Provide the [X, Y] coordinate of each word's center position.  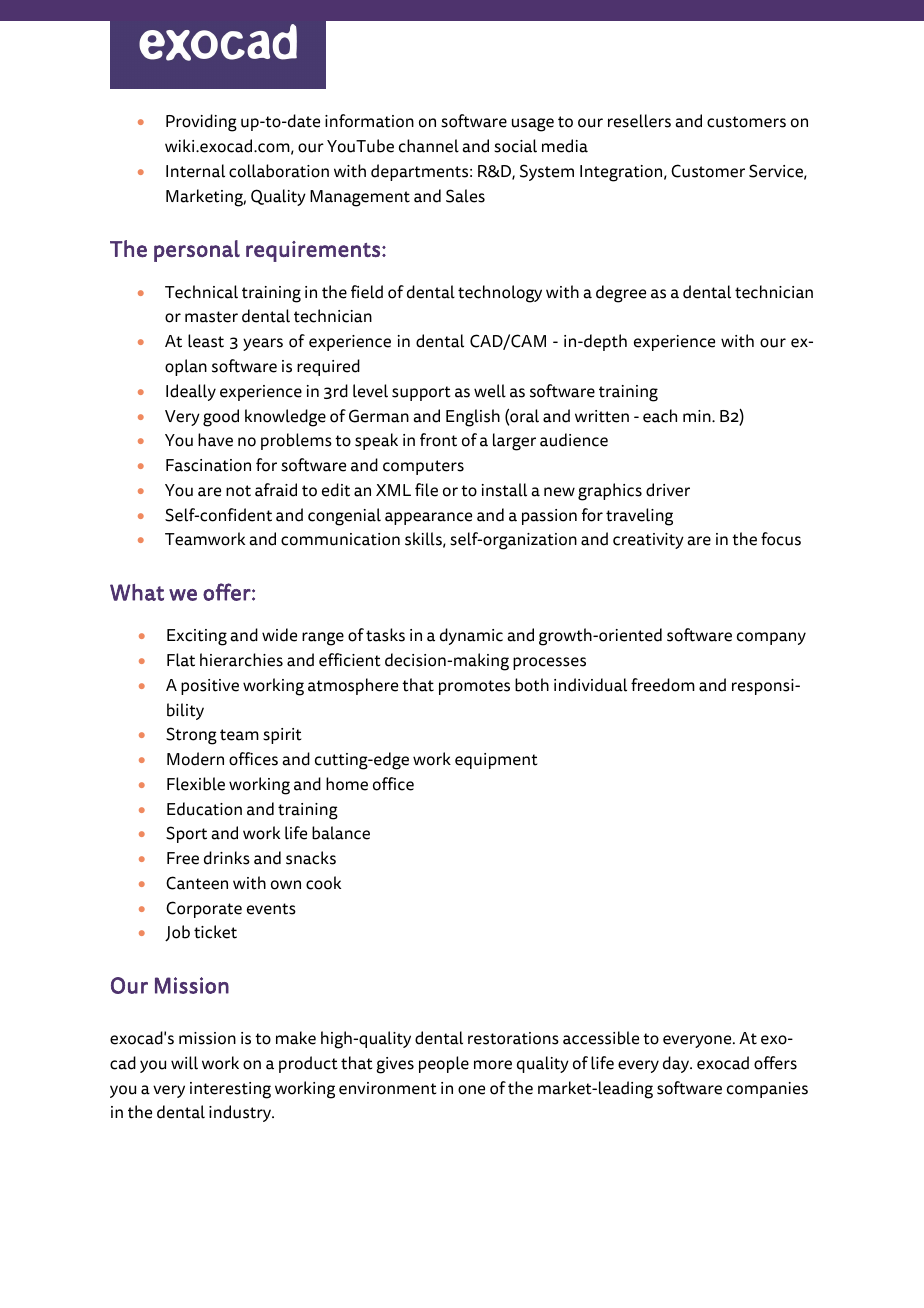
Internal [195, 171]
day [677, 1064]
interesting [230, 1090]
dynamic [471, 636]
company [771, 638]
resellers [639, 121]
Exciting [197, 637]
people [444, 1064]
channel [429, 146]
